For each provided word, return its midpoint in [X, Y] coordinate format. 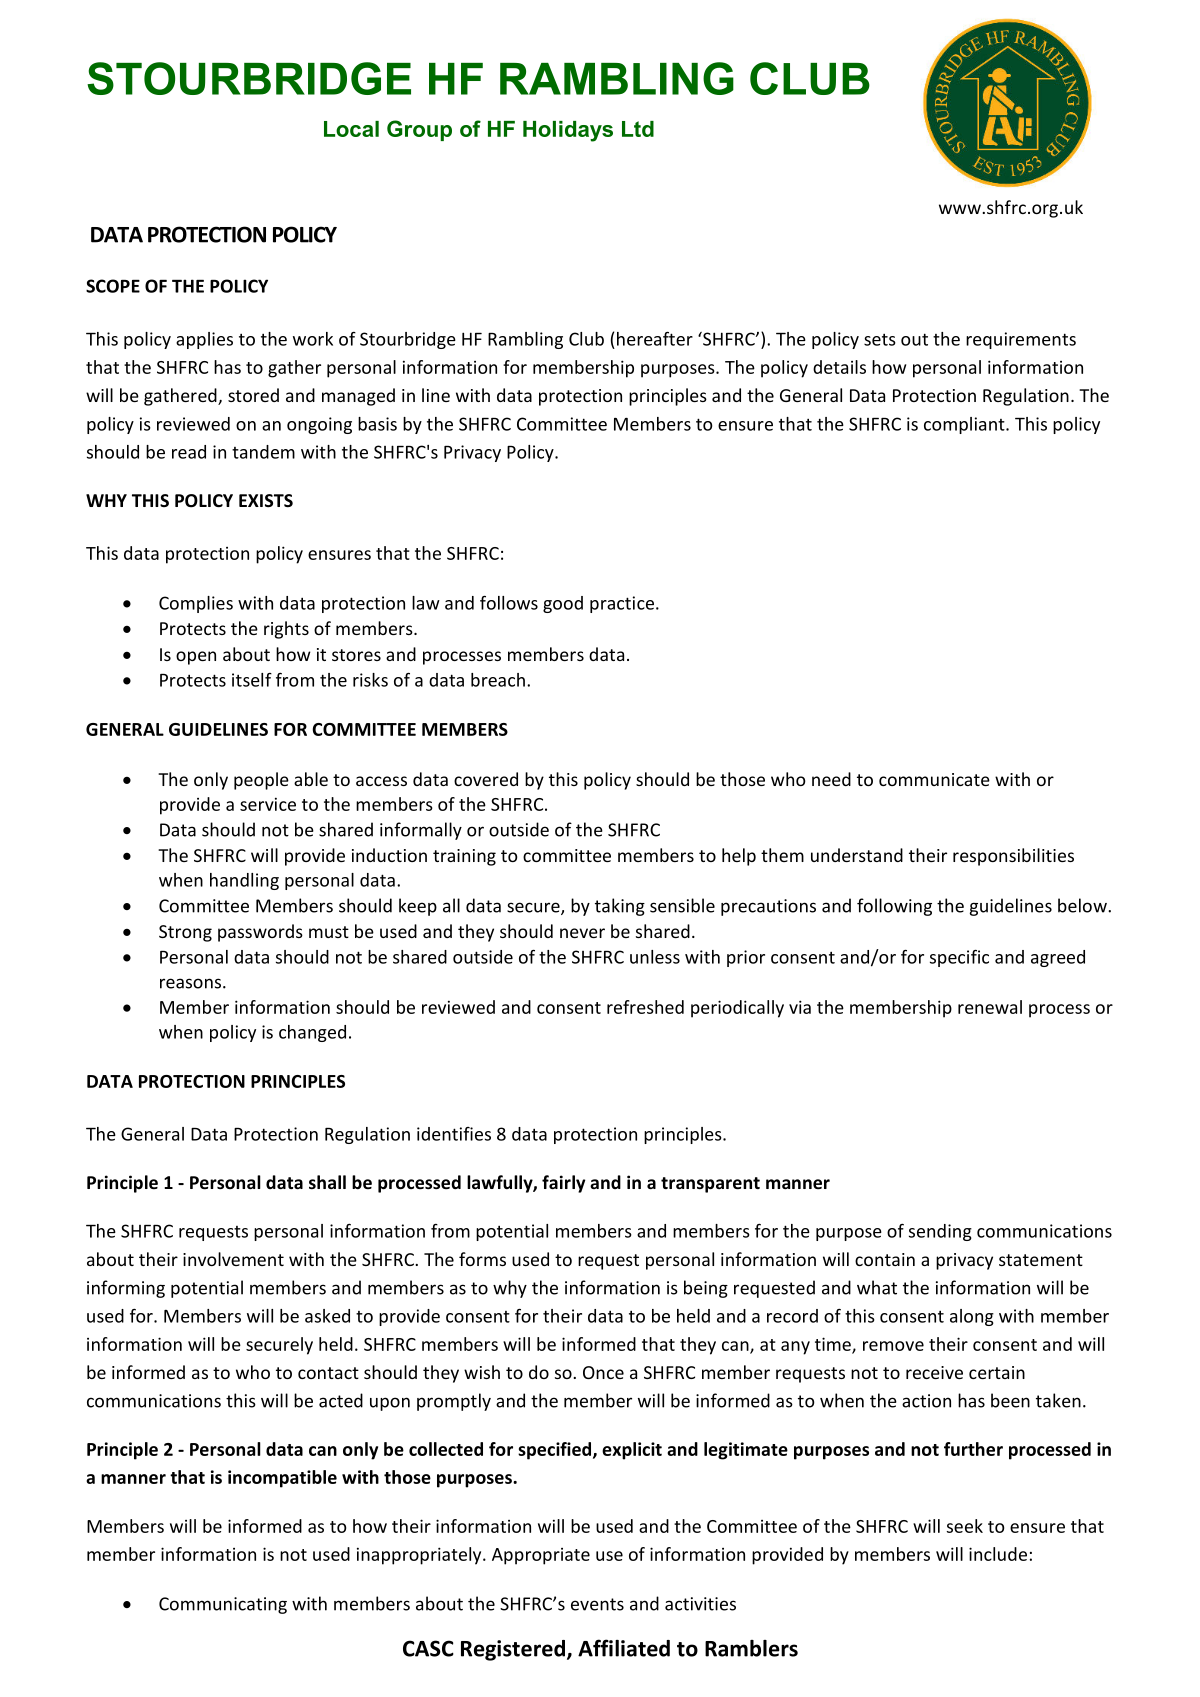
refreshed [645, 1007]
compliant [965, 425]
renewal [990, 1007]
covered [486, 779]
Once [603, 1372]
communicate [934, 779]
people [261, 781]
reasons [192, 983]
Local [351, 129]
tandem [263, 452]
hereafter [655, 339]
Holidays [568, 131]
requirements [1021, 340]
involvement [233, 1259]
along [972, 1317]
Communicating [223, 1605]
